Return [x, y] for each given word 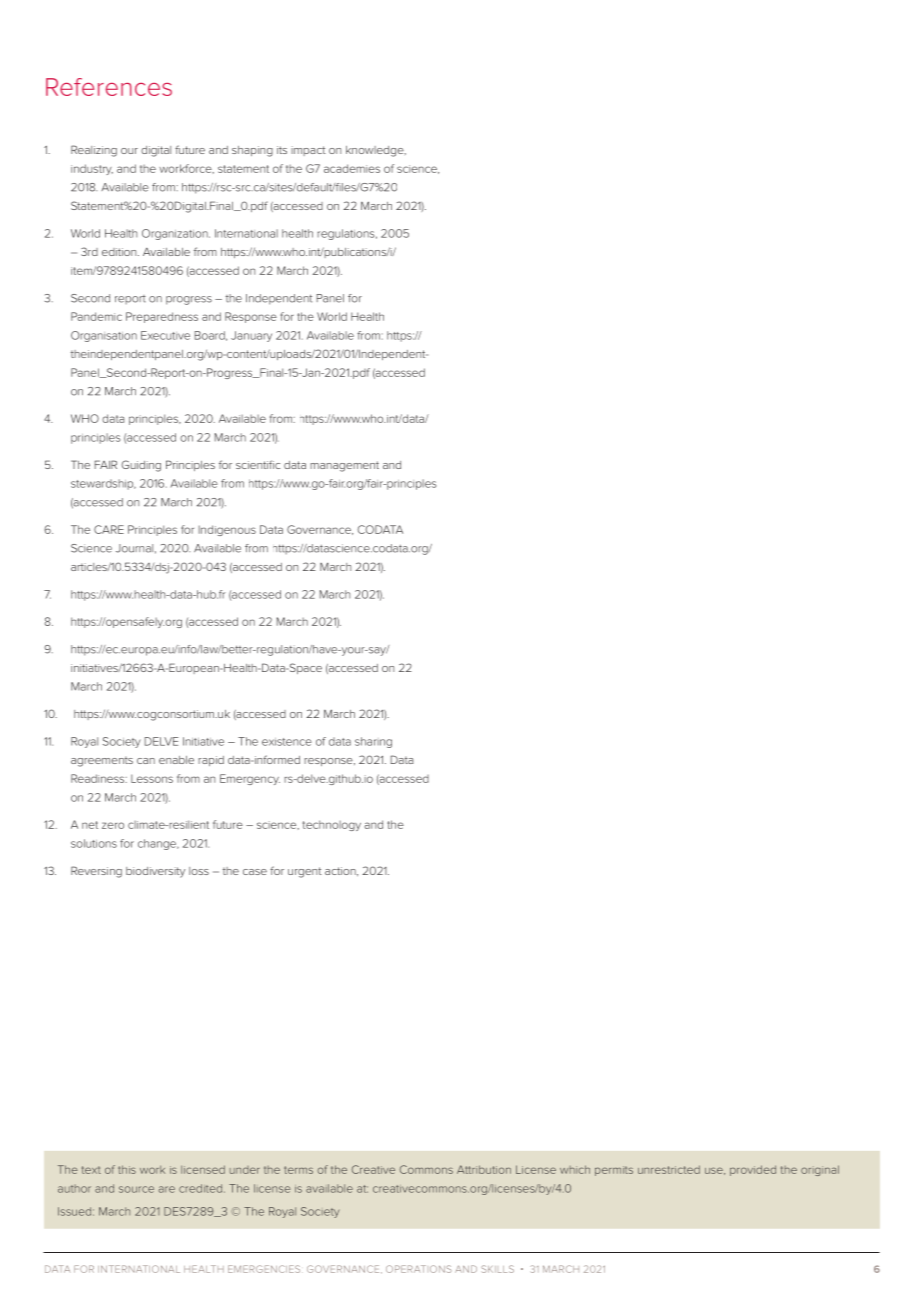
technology [332, 825]
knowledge [376, 151]
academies [352, 168]
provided [753, 1170]
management [344, 466]
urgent [305, 872]
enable [176, 760]
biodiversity [155, 872]
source [136, 1189]
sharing [373, 742]
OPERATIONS [418, 1269]
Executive [165, 335]
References [109, 87]
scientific [258, 464]
